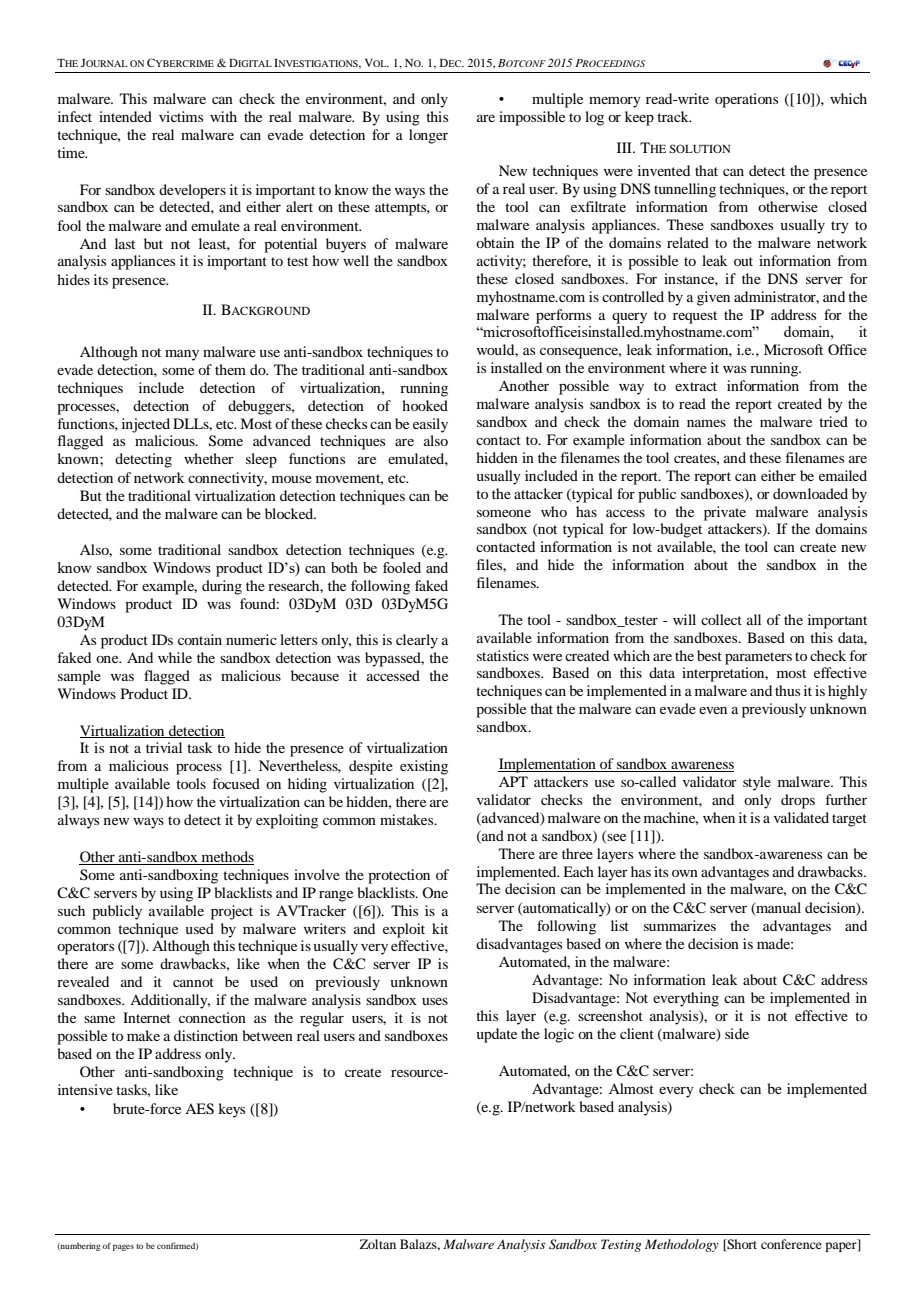  I want to click on operations, so click(746, 100).
